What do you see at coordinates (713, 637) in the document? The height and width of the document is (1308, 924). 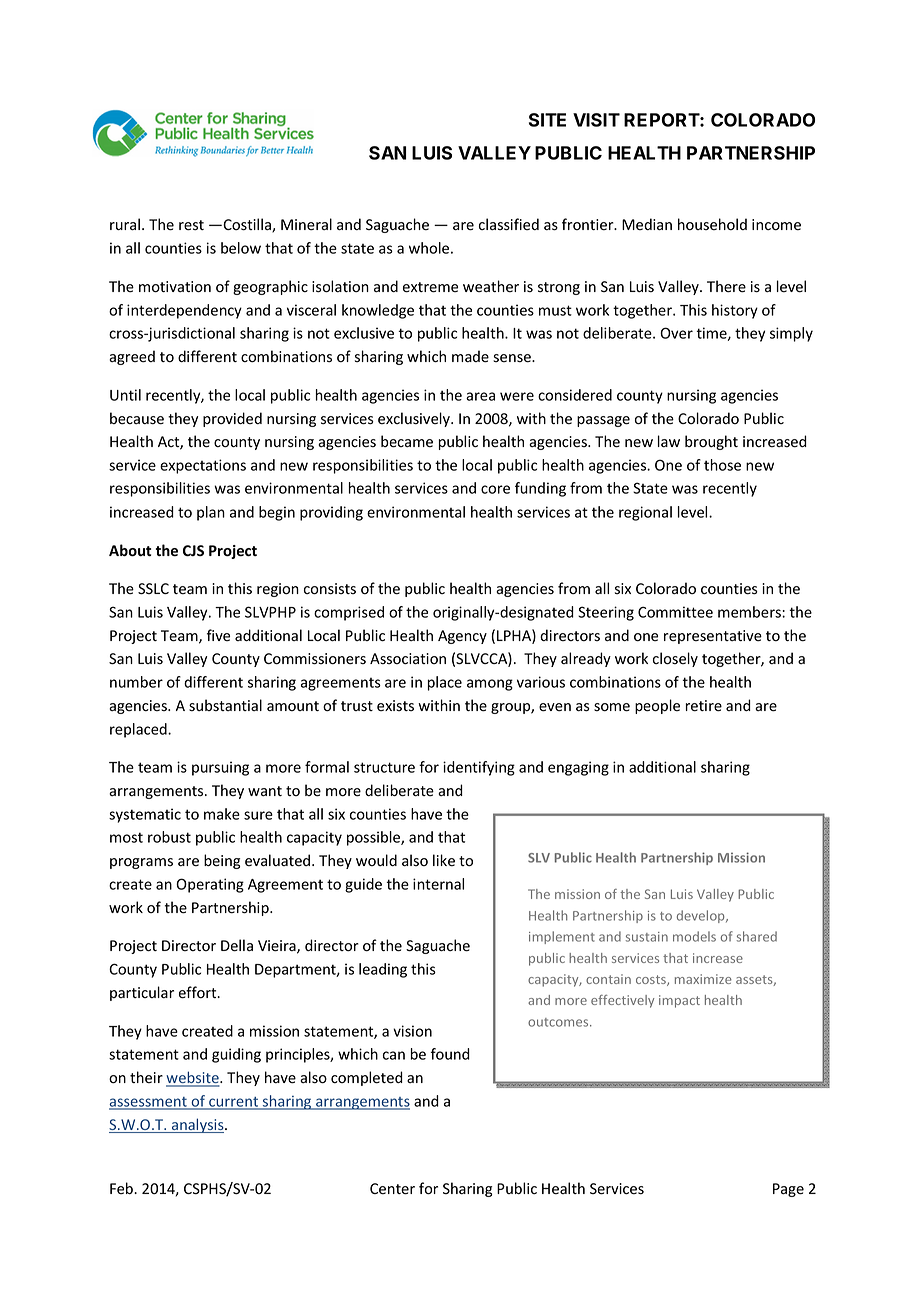 I see `representative` at bounding box center [713, 637].
